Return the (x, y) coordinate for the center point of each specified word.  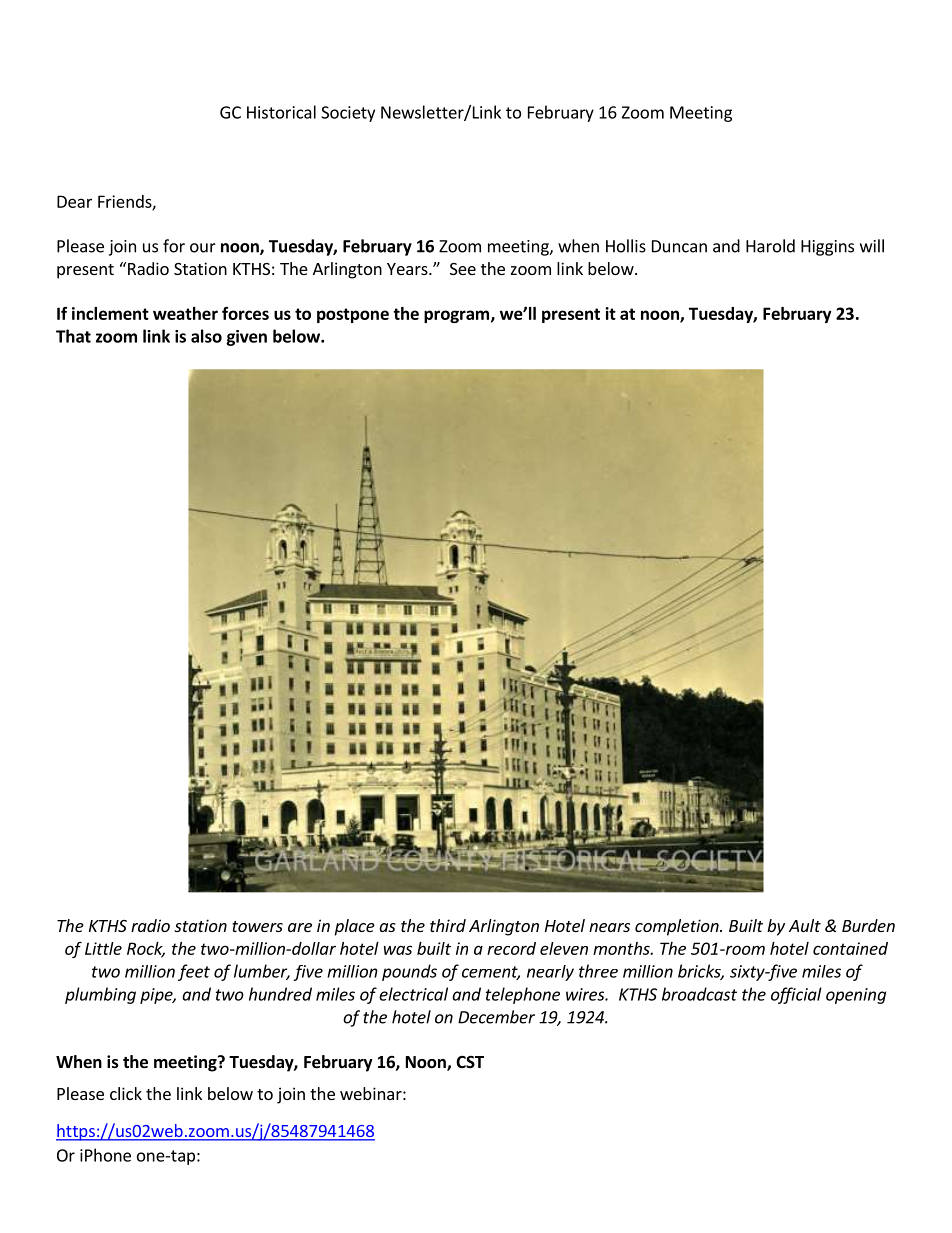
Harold (770, 246)
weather (185, 313)
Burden (868, 925)
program (456, 316)
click (126, 1093)
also (206, 336)
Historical (281, 112)
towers (257, 926)
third (448, 925)
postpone (353, 315)
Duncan (679, 246)
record (511, 948)
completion (678, 927)
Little (103, 948)
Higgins (827, 248)
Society (348, 114)
